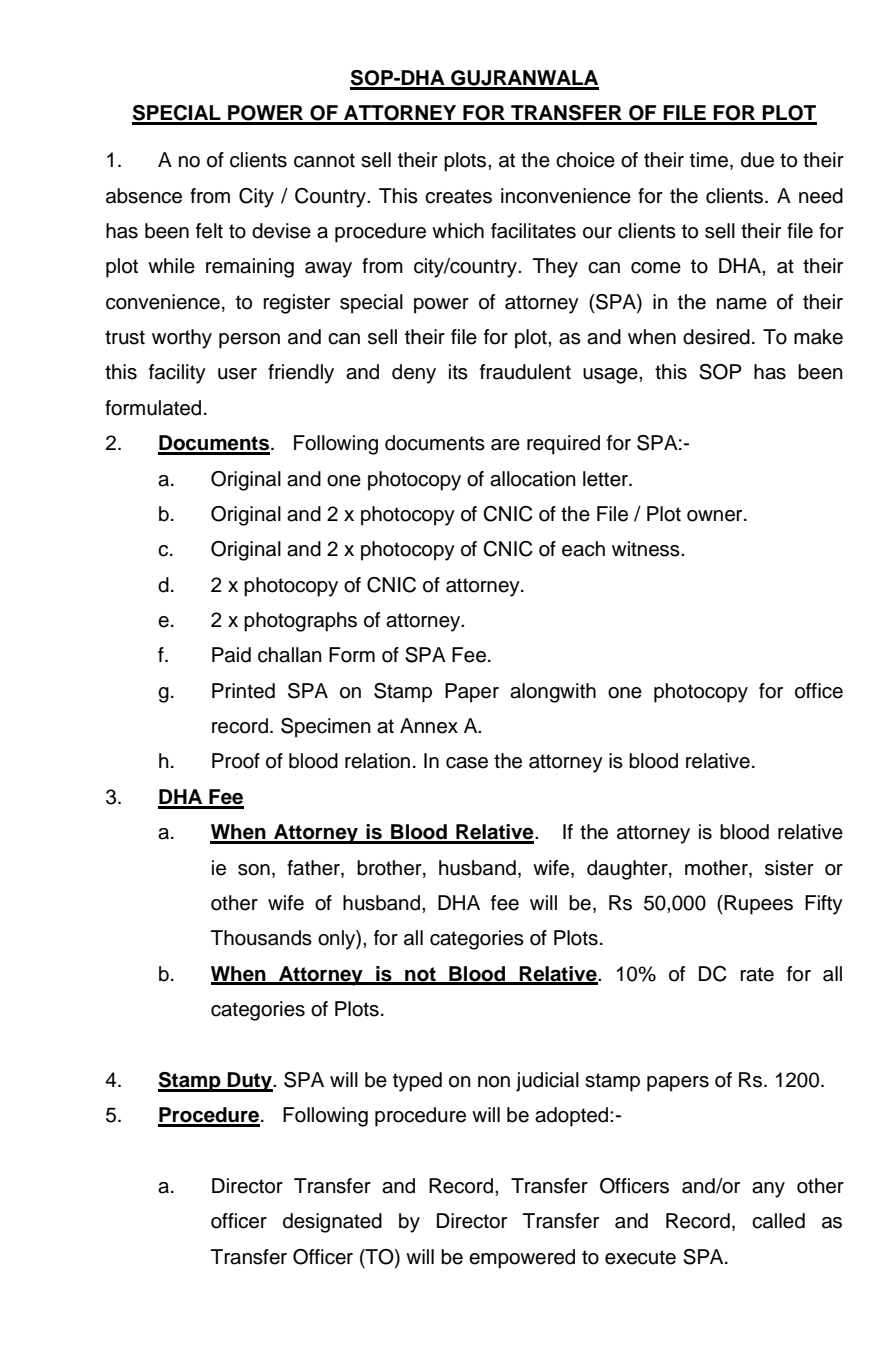 The width and height of the screenshot is (896, 1371). Describe the element at coordinates (533, 479) in the screenshot. I see `allocation` at that location.
